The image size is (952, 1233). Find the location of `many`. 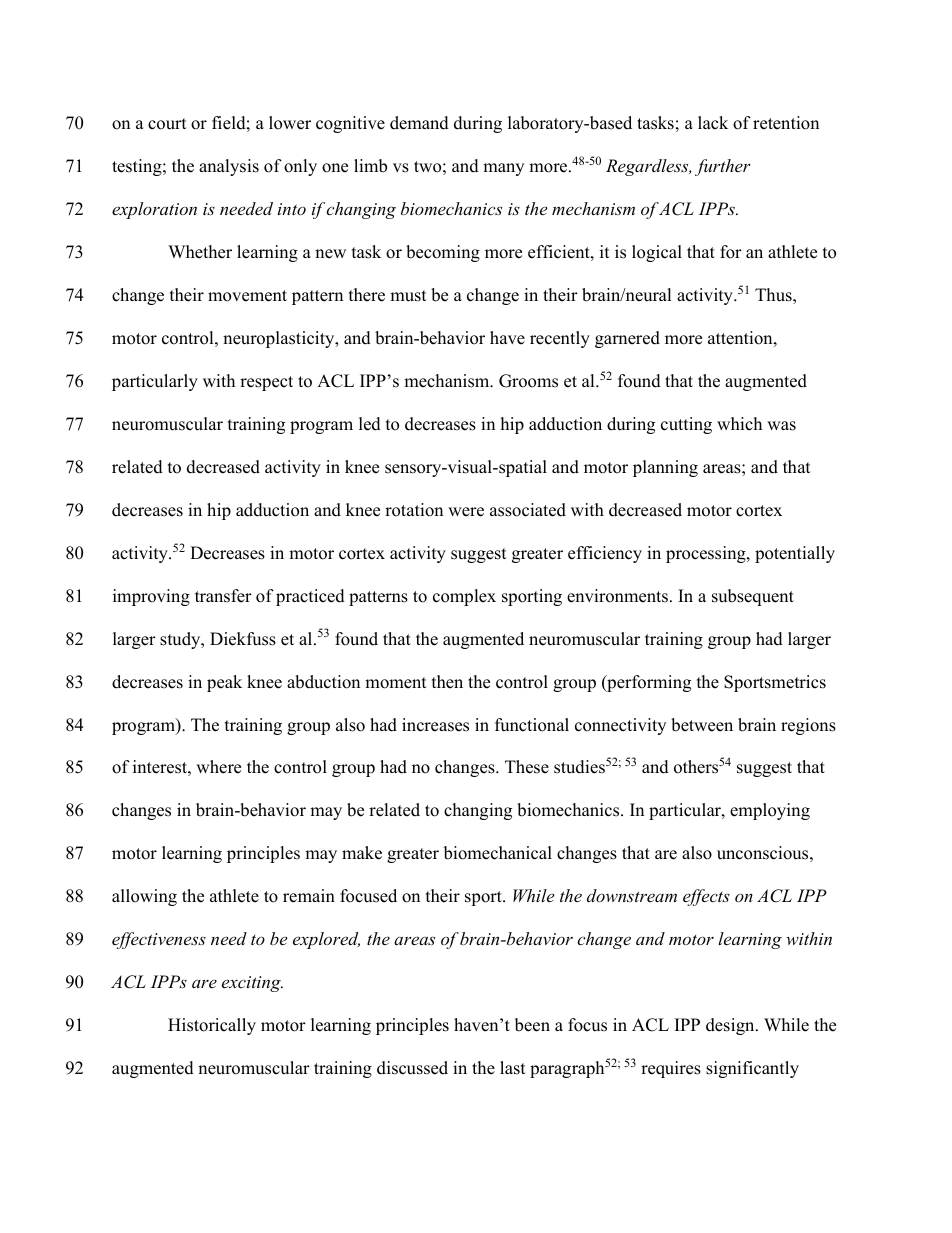

many is located at coordinates (503, 169).
